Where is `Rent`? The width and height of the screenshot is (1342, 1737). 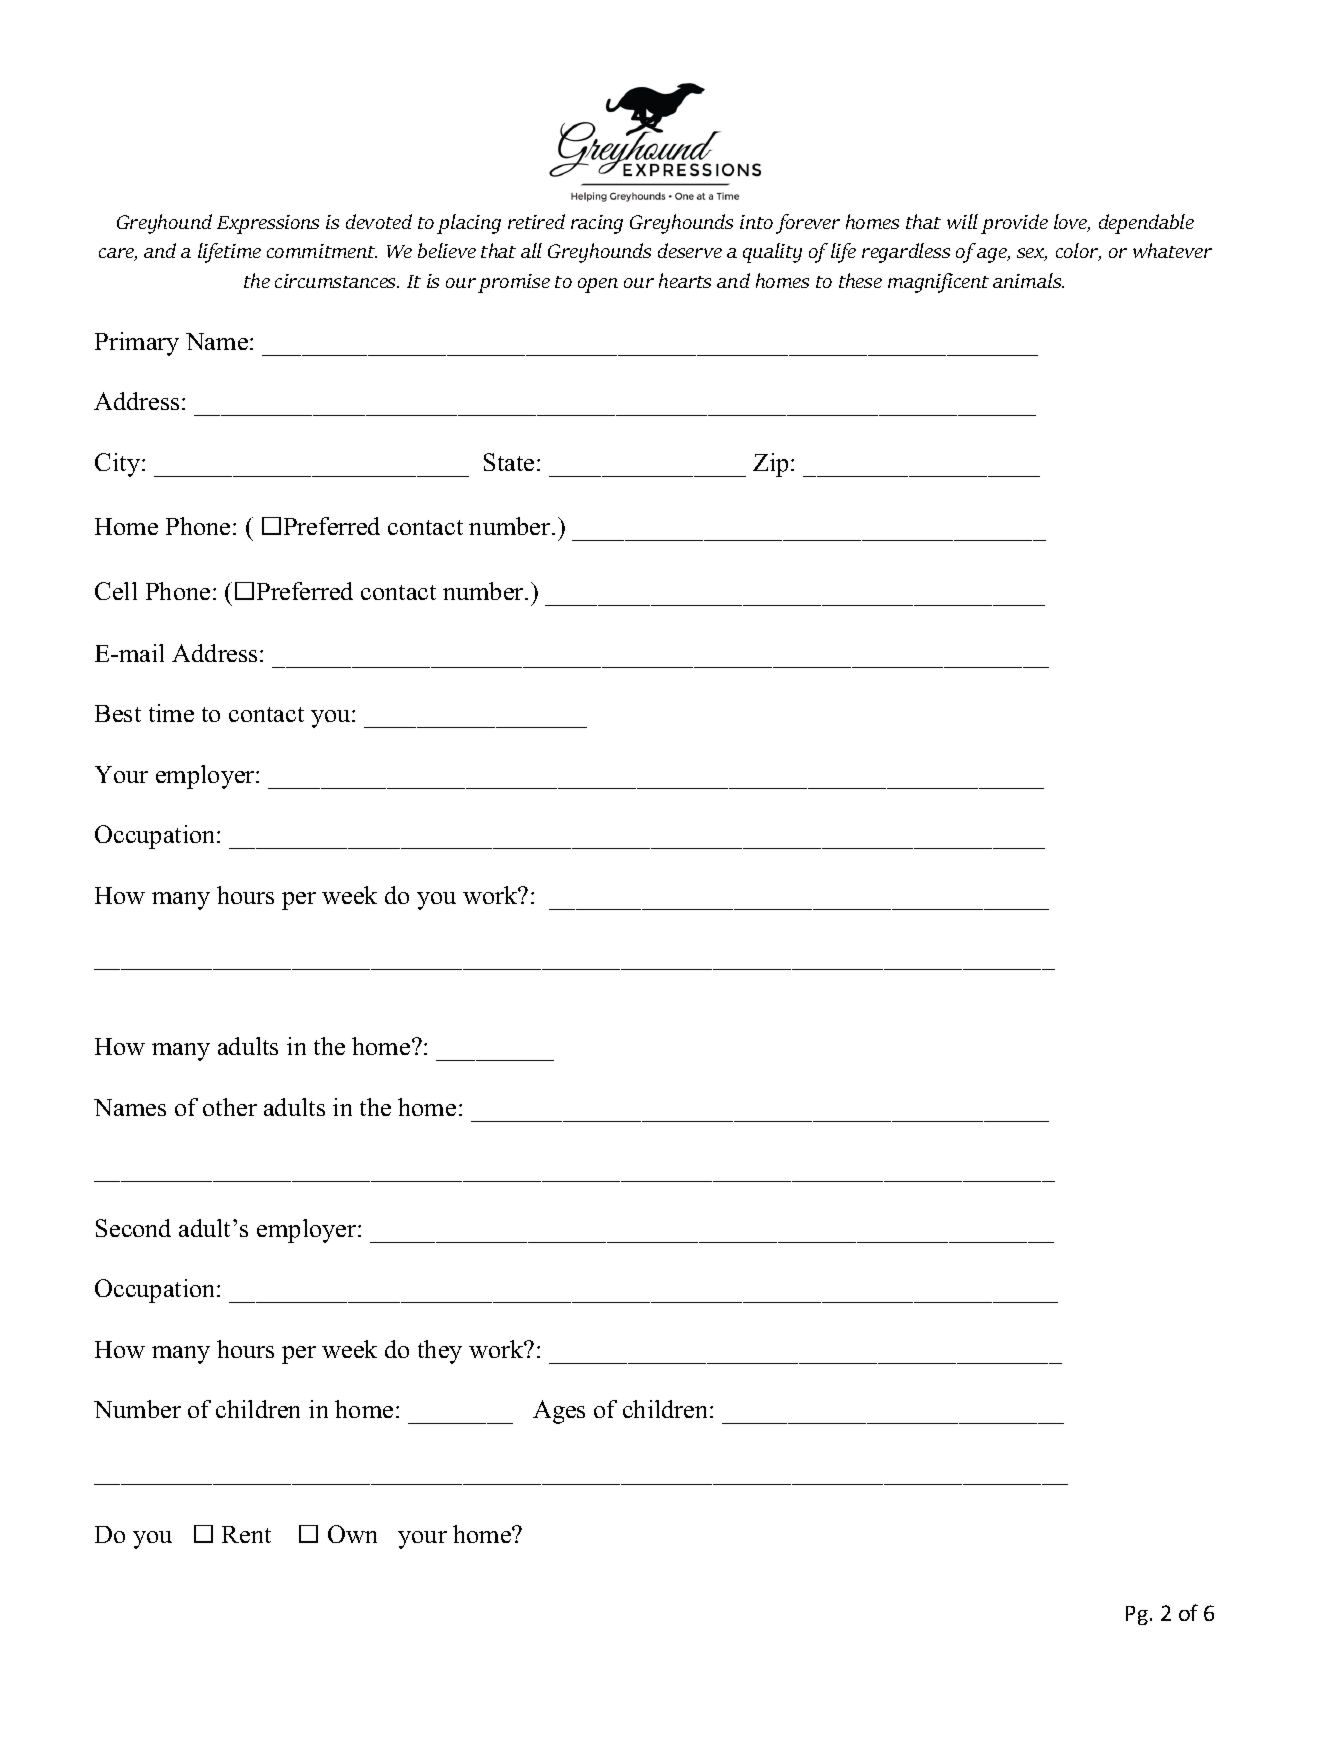 Rent is located at coordinates (246, 1534).
